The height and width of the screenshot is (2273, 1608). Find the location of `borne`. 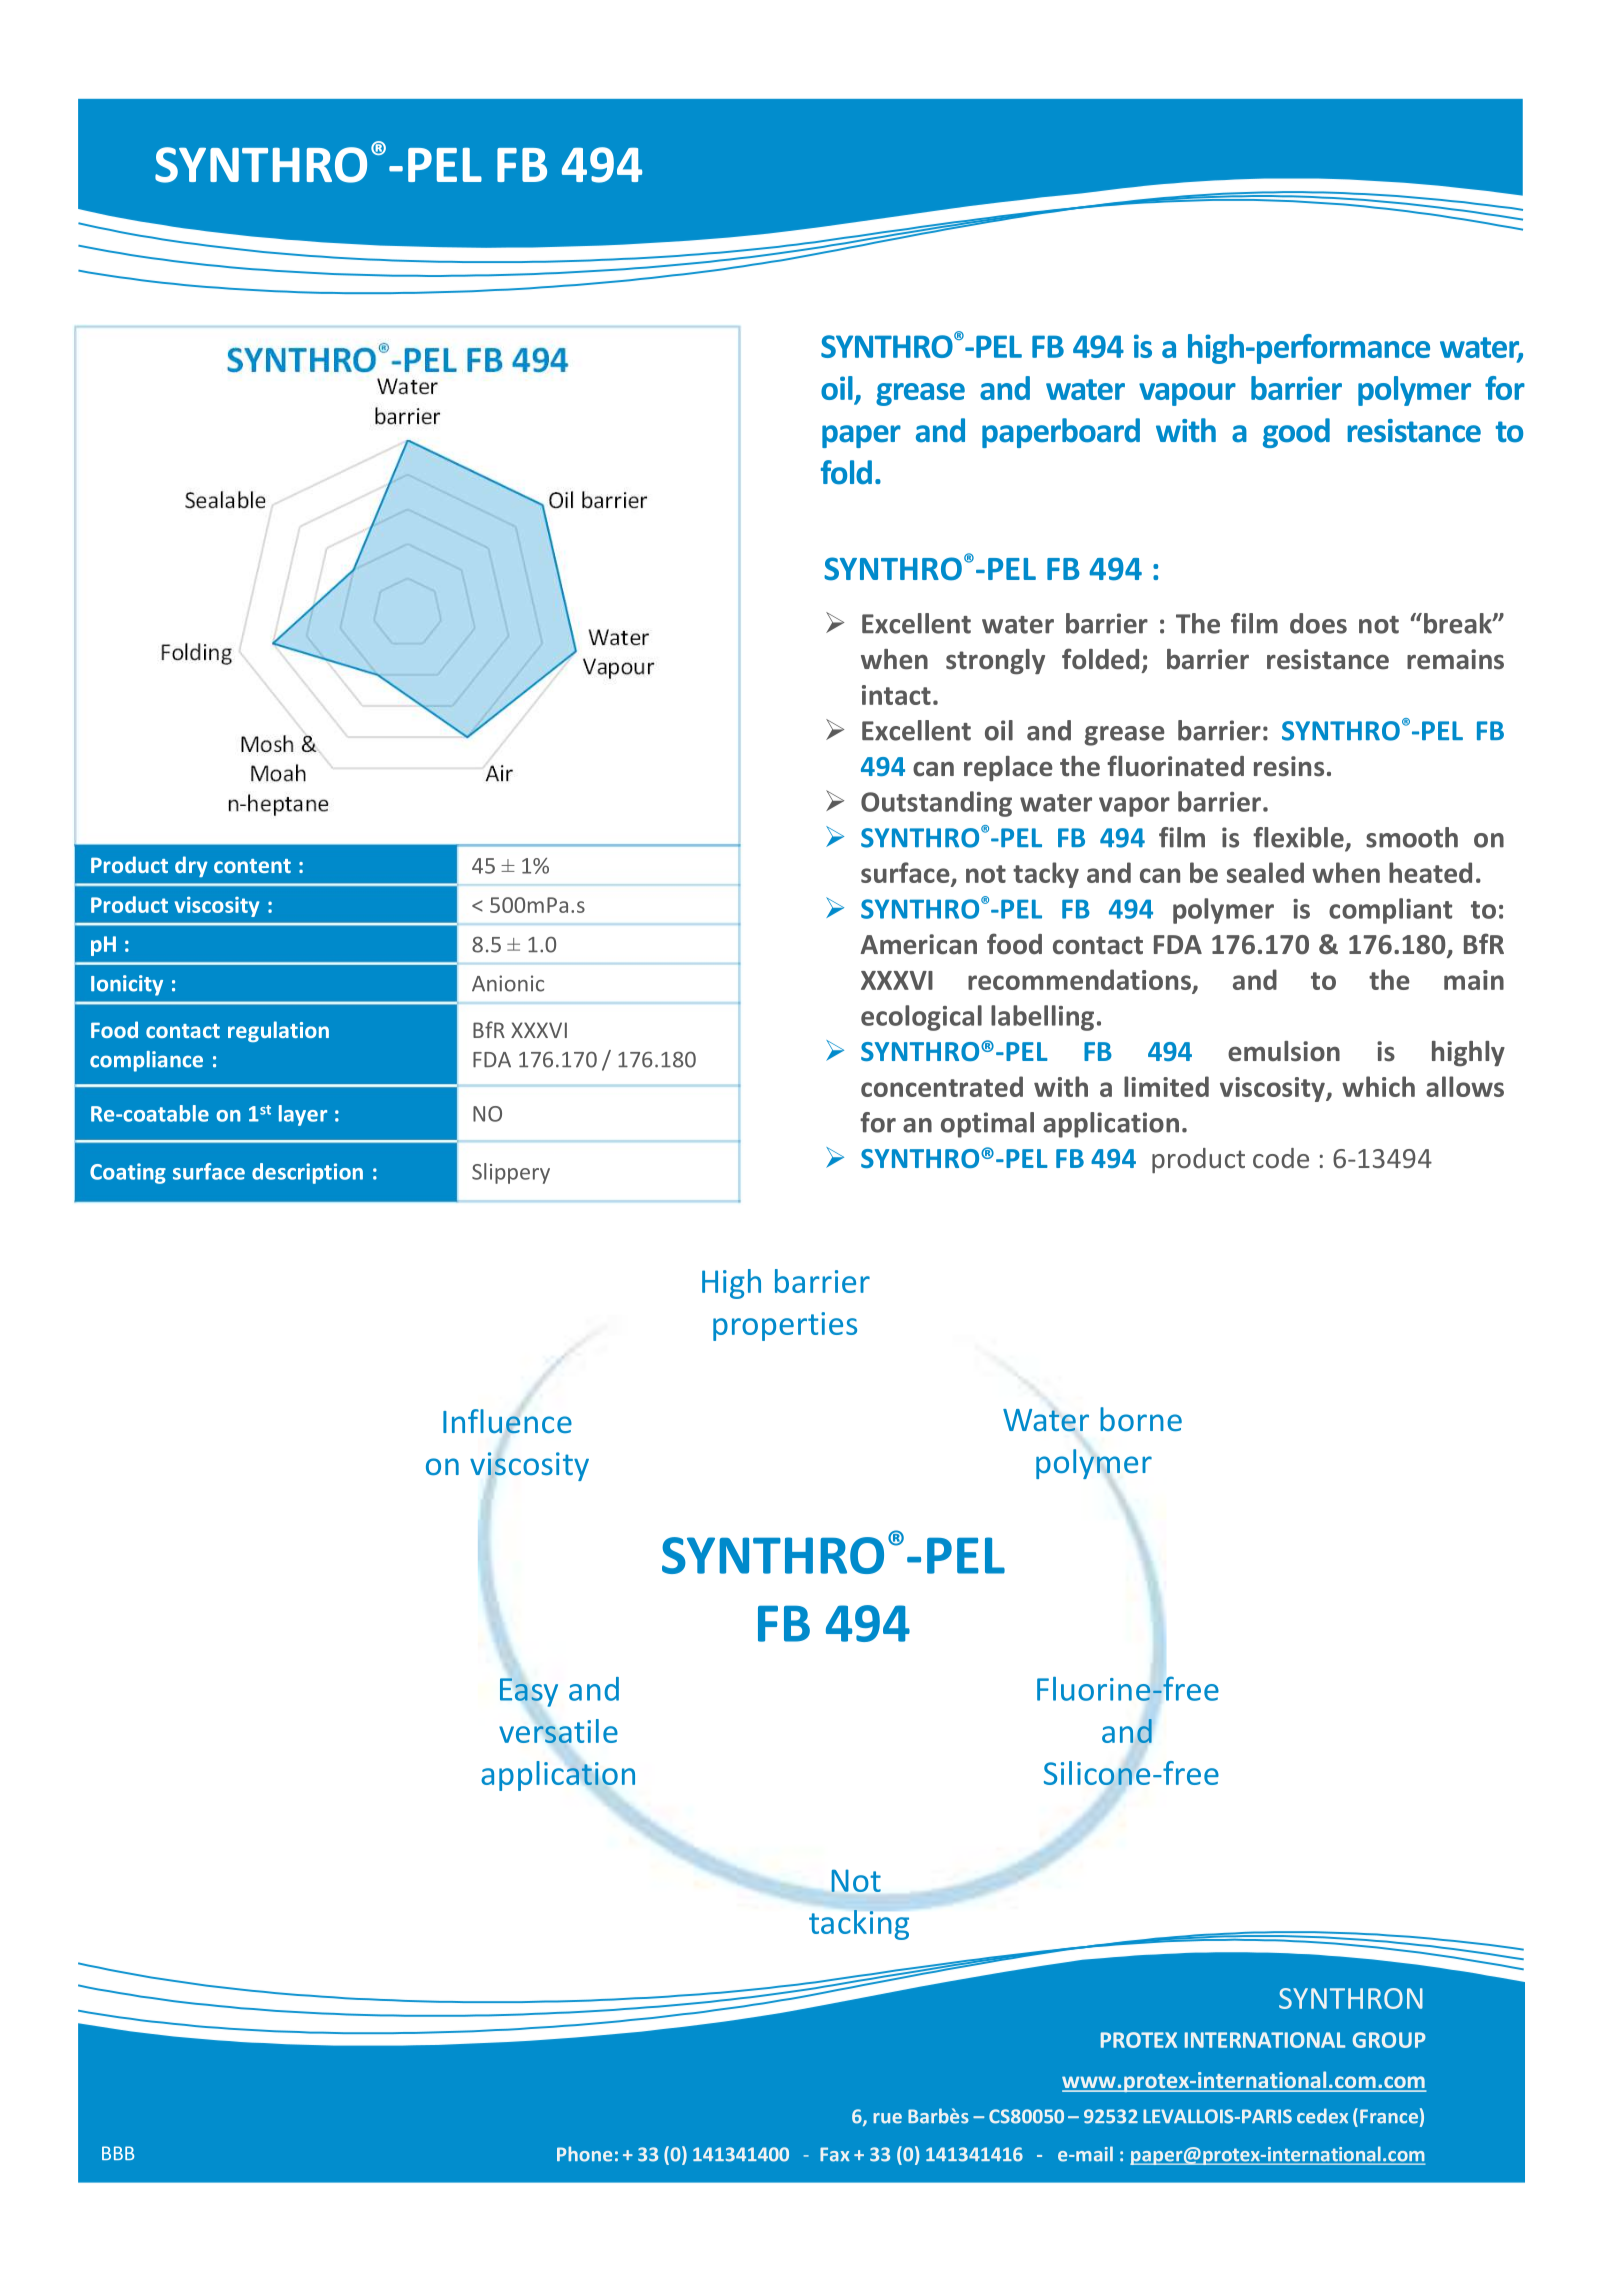

borne is located at coordinates (1141, 1419).
